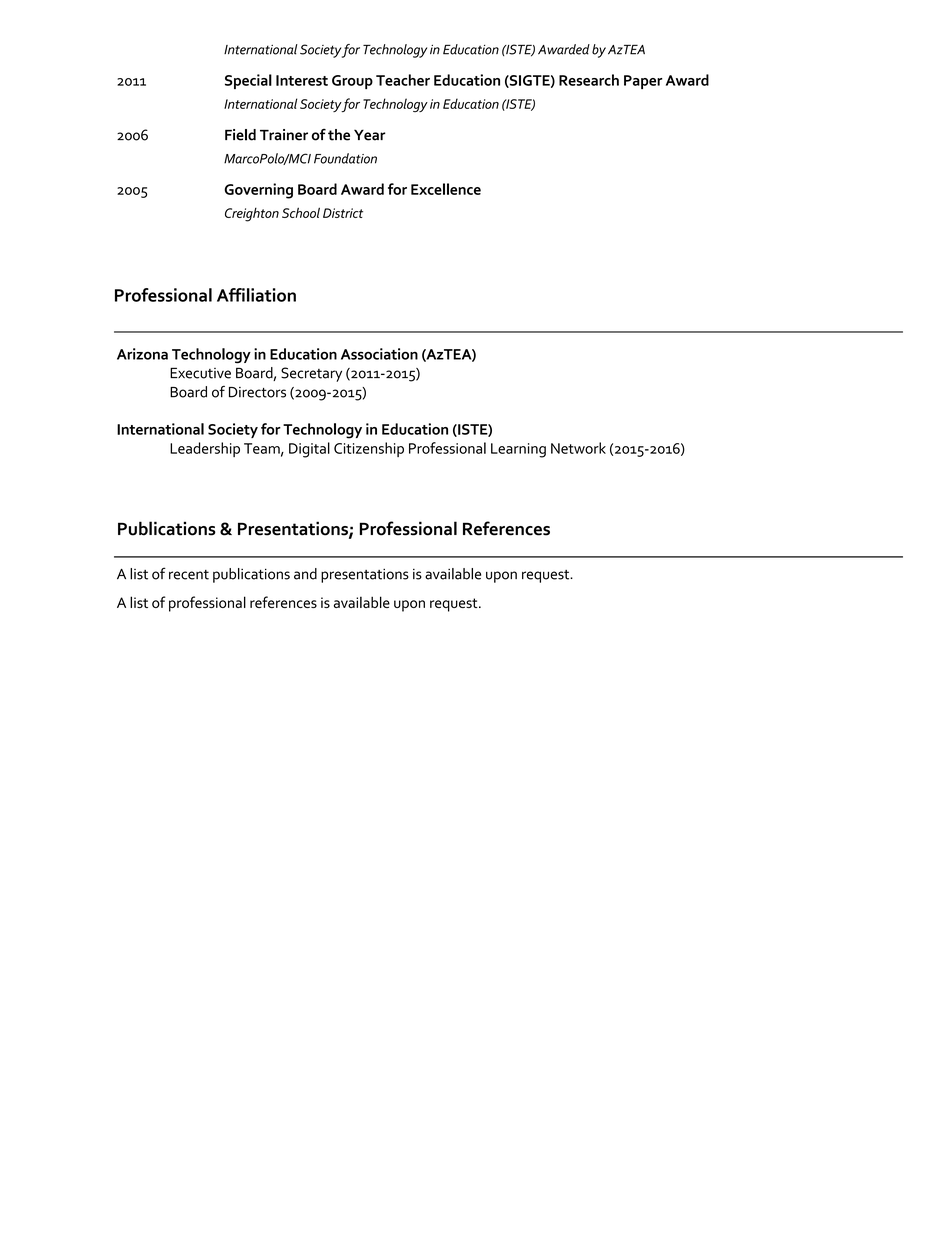 This image has width=952, height=1233. What do you see at coordinates (379, 354) in the image?
I see `Association` at bounding box center [379, 354].
